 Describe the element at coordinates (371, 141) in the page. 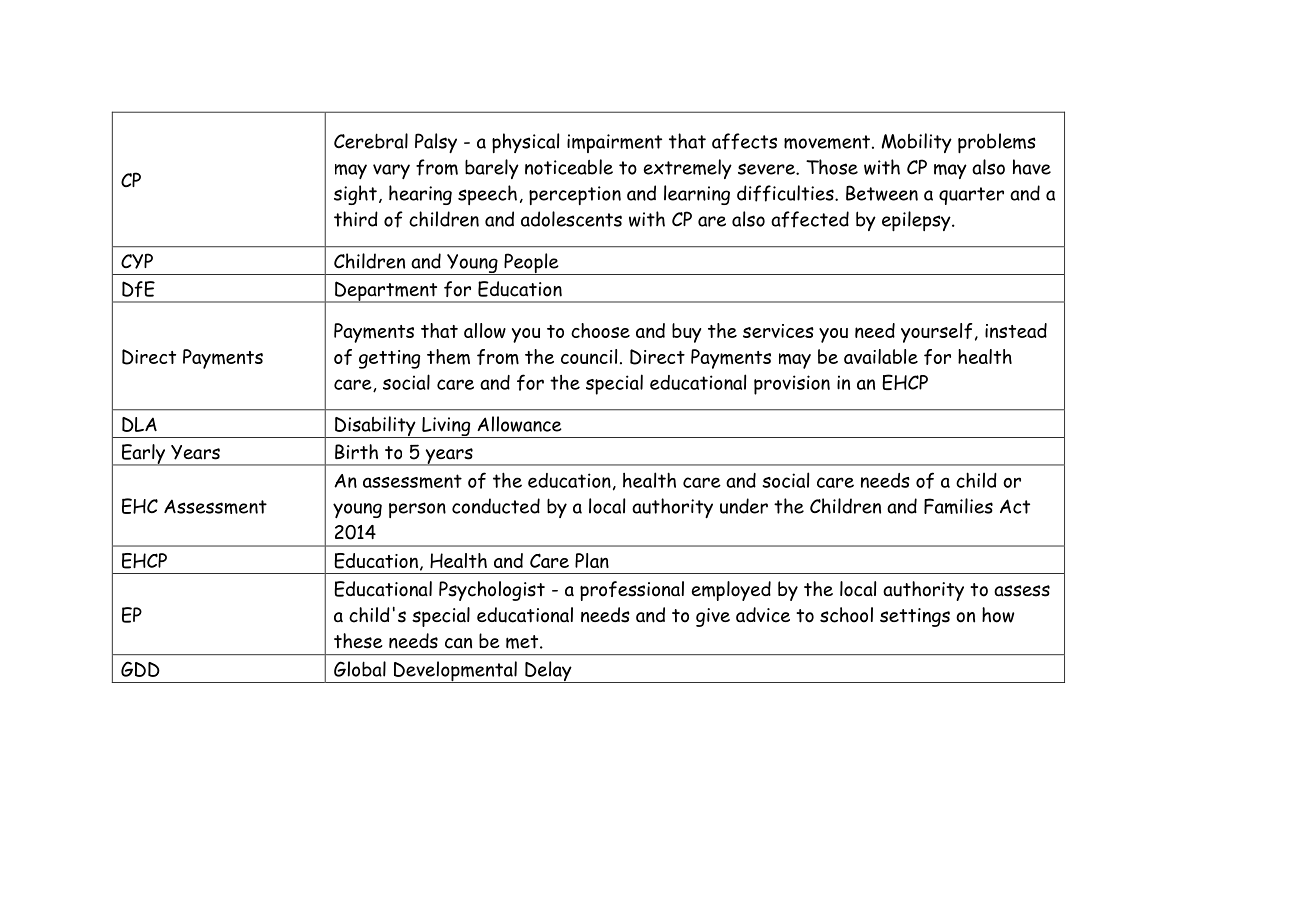

I see `Cerebral` at that location.
